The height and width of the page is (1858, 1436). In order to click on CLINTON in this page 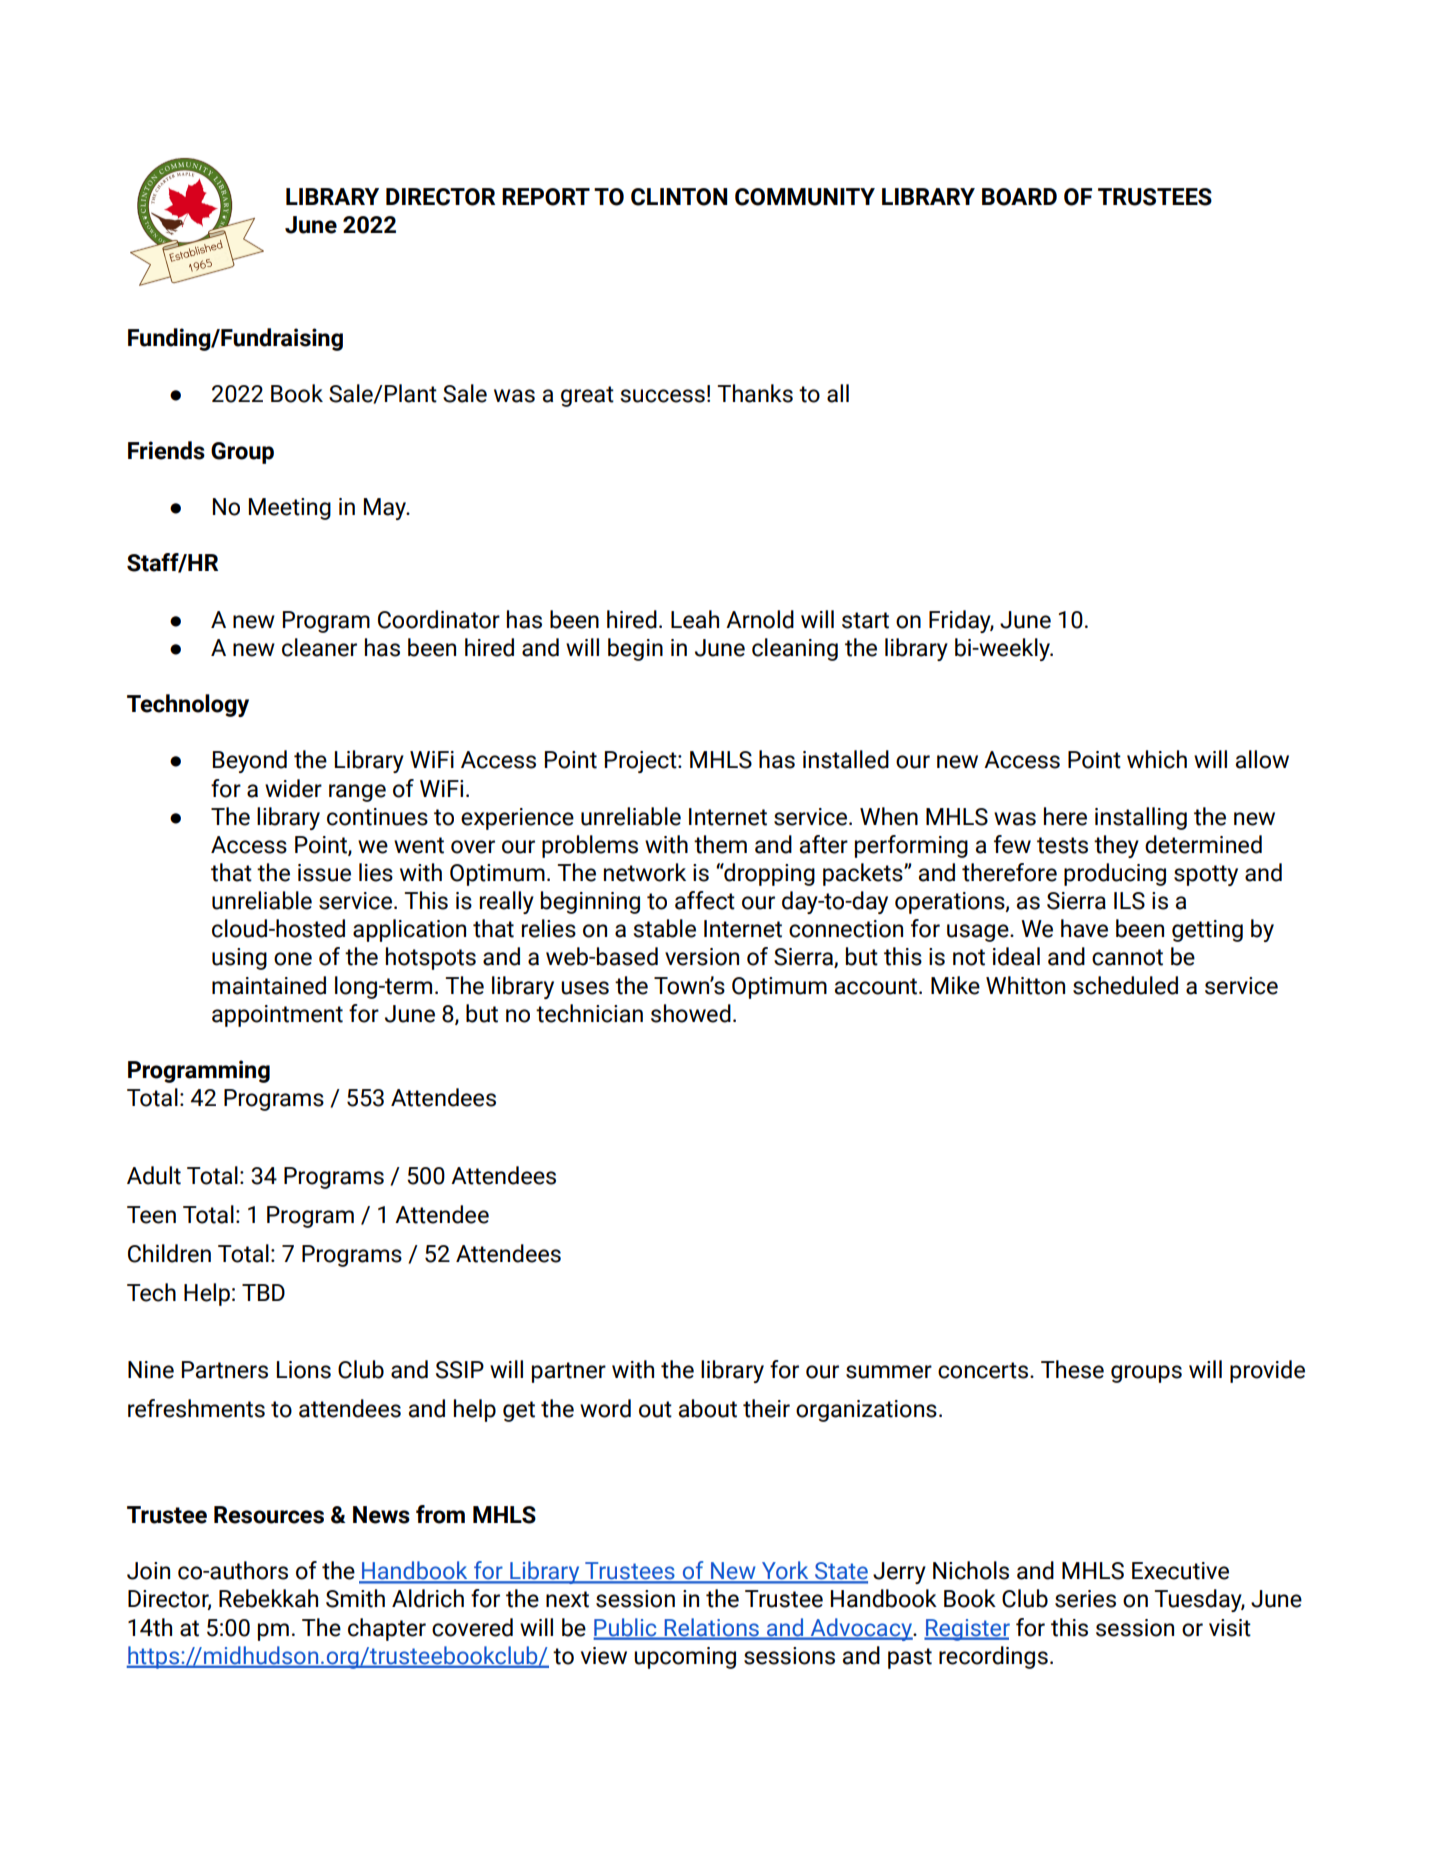, I will do `click(679, 197)`.
